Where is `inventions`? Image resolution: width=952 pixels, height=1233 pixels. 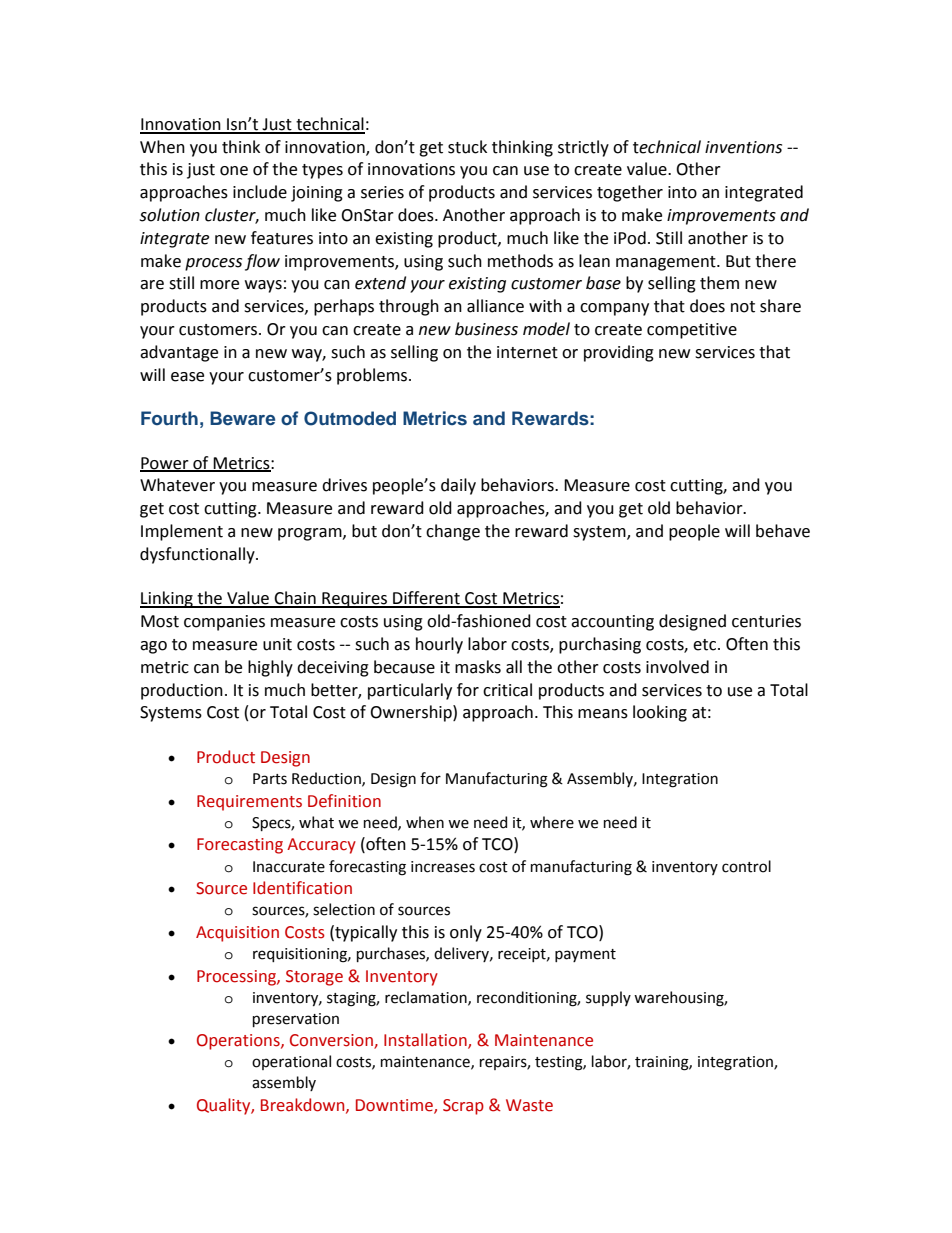 inventions is located at coordinates (743, 147).
